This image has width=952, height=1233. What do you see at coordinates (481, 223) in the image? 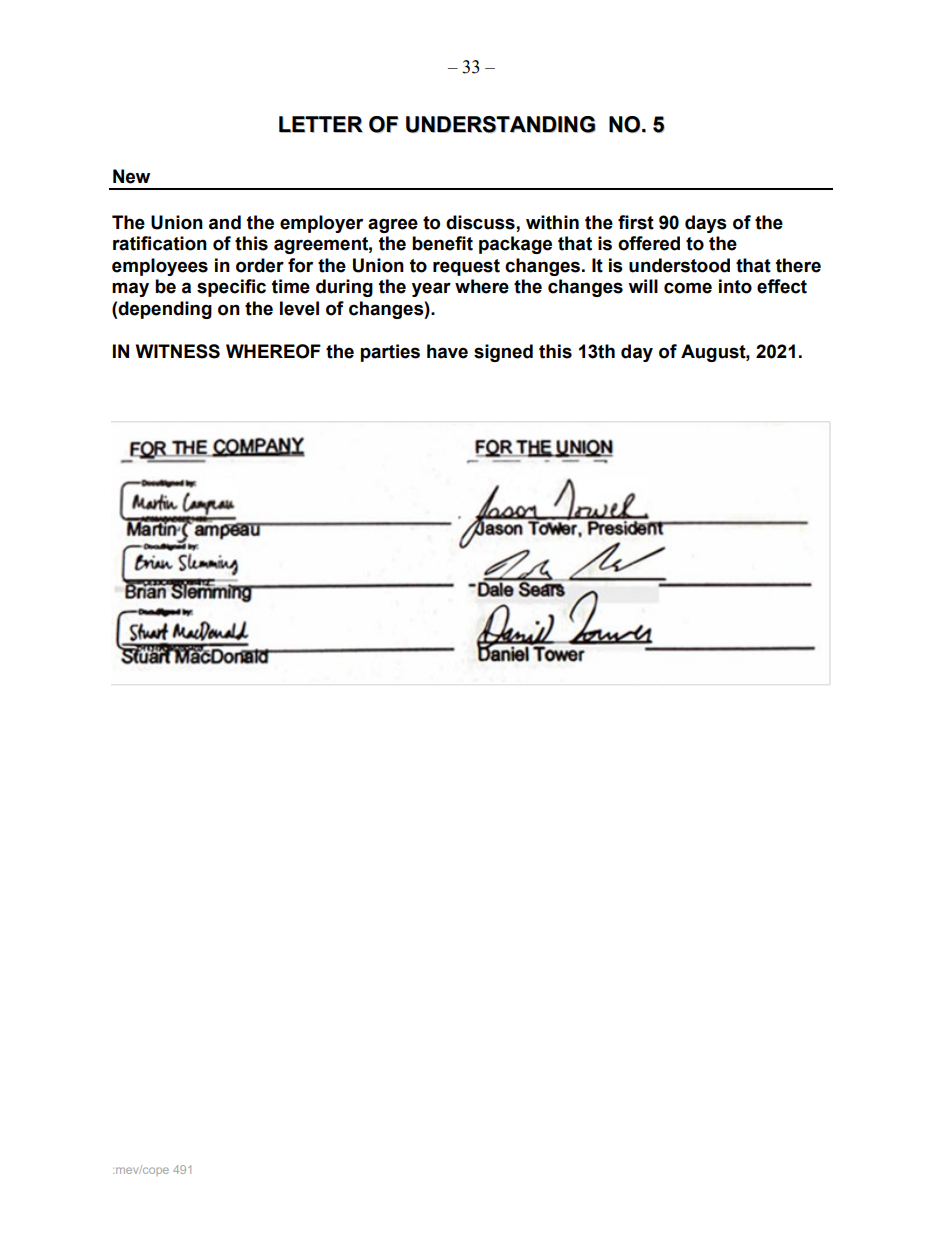
I see `discuss` at bounding box center [481, 223].
